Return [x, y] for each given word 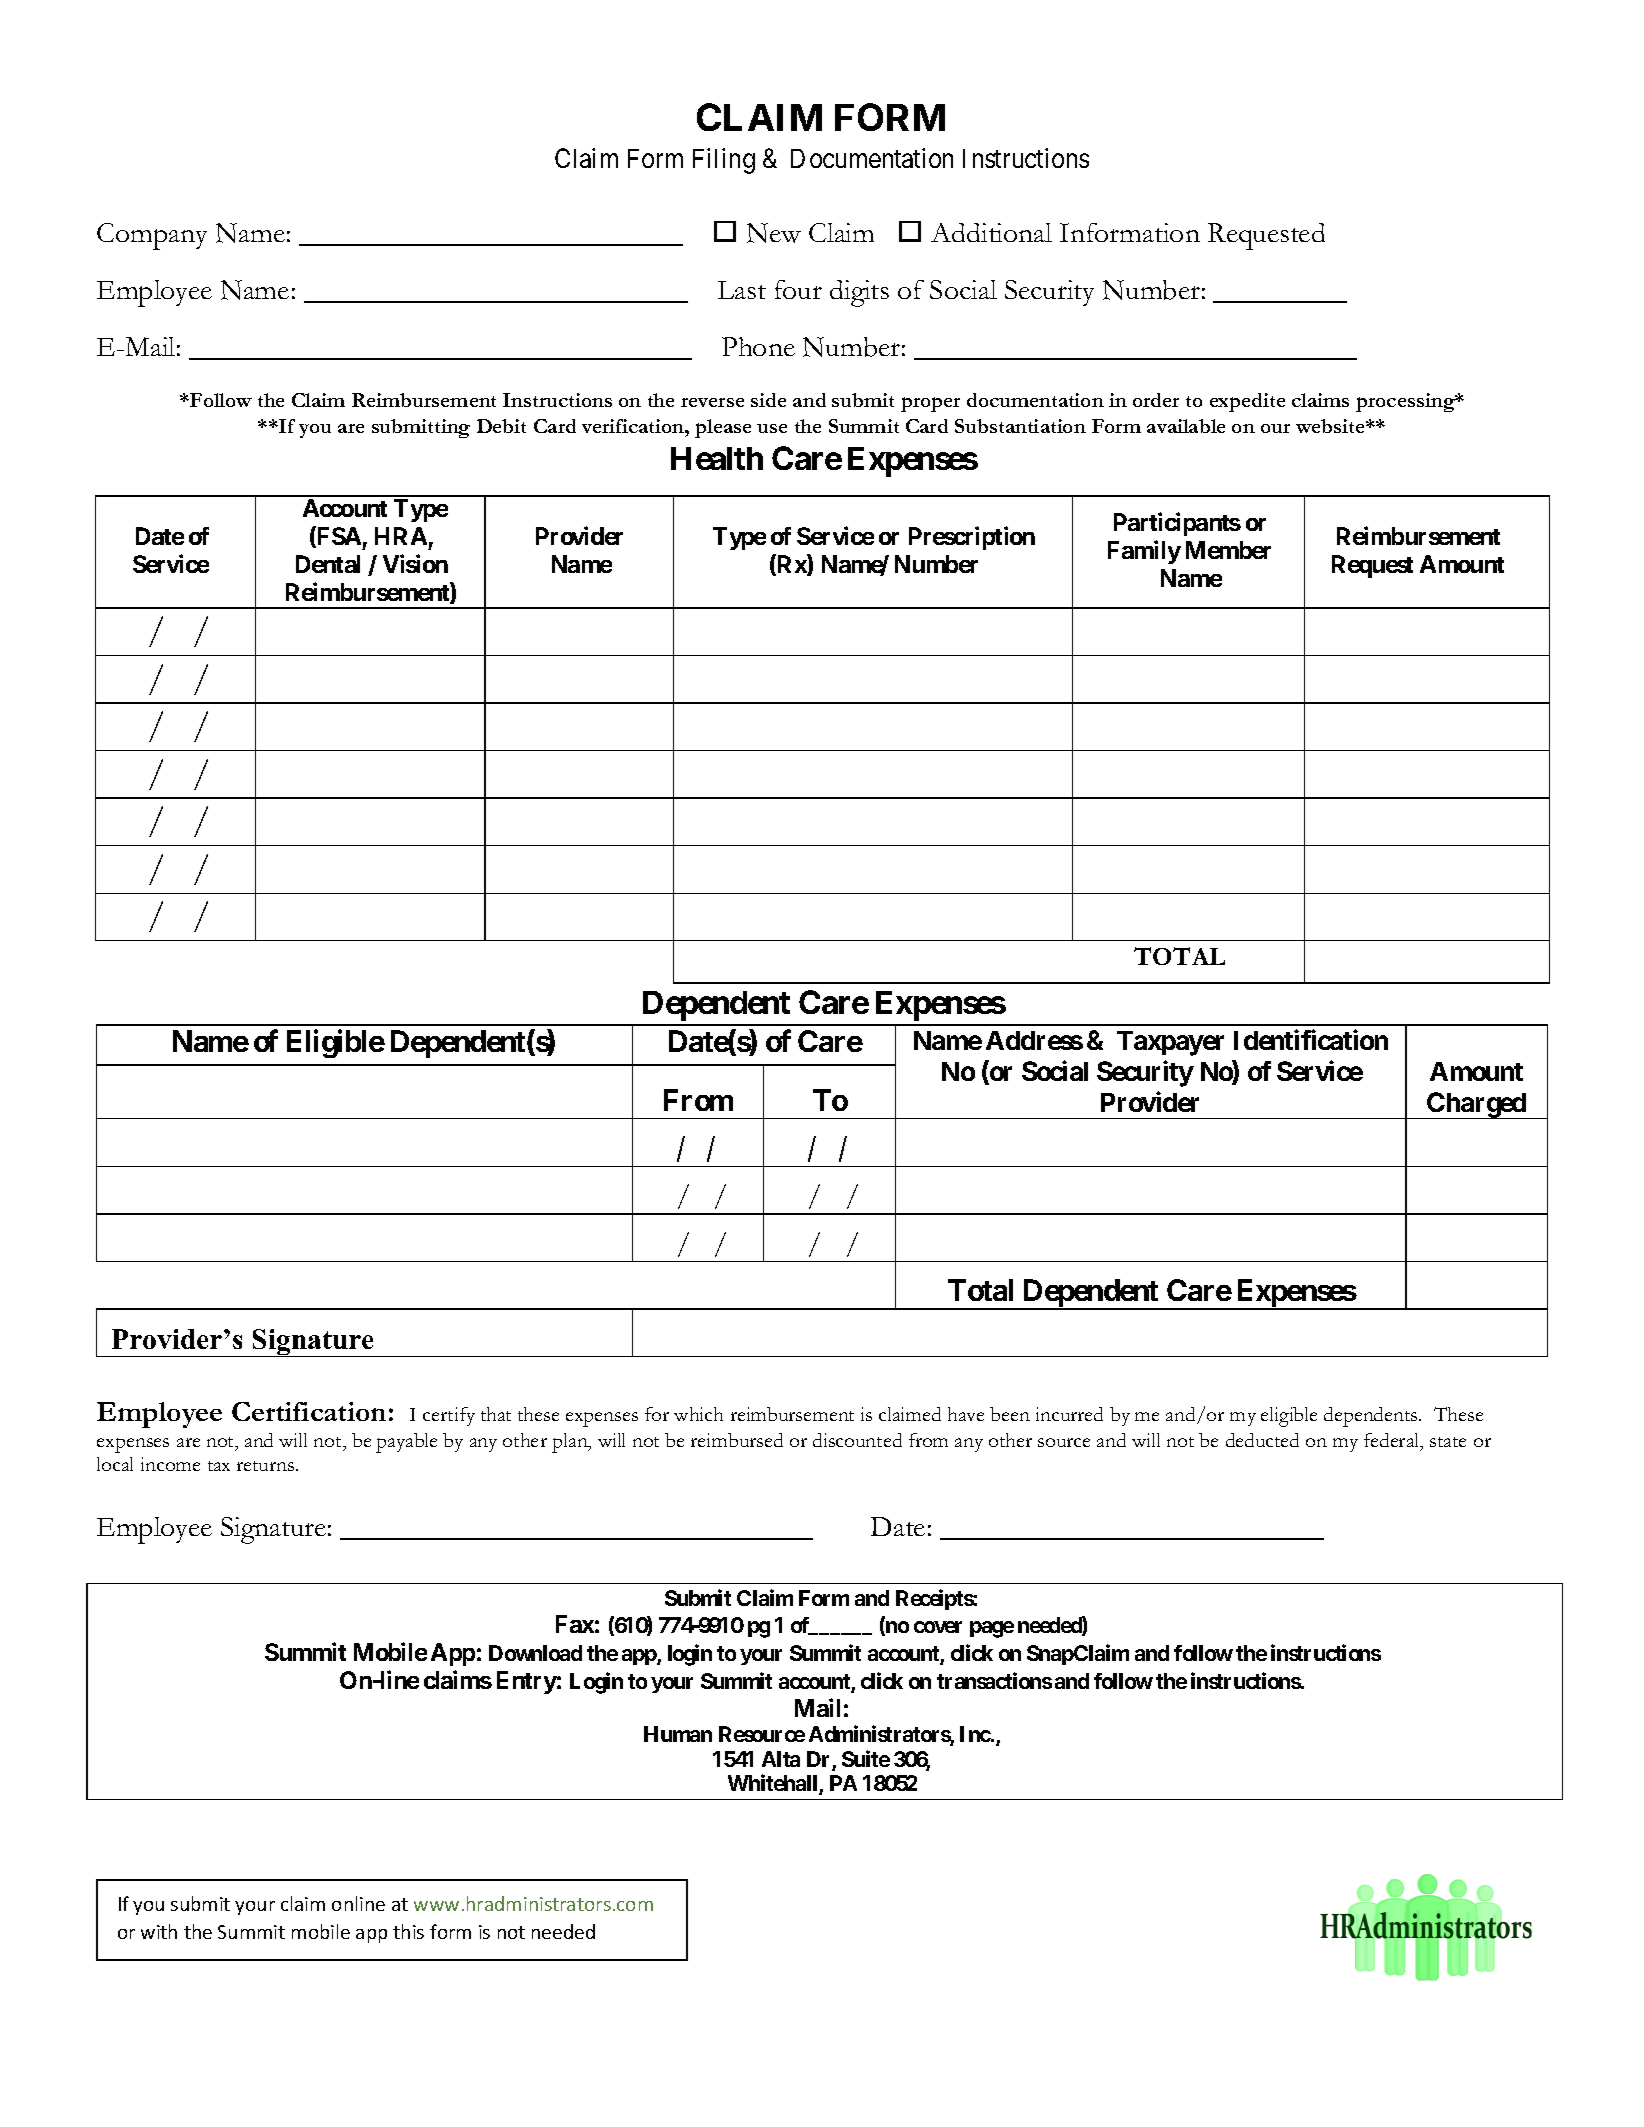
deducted [1262, 1440]
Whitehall [774, 1784]
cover [938, 1627]
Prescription [972, 538]
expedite [1247, 402]
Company [152, 236]
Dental [328, 564]
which [698, 1414]
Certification [309, 1411]
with [159, 1931]
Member [1228, 550]
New [774, 233]
